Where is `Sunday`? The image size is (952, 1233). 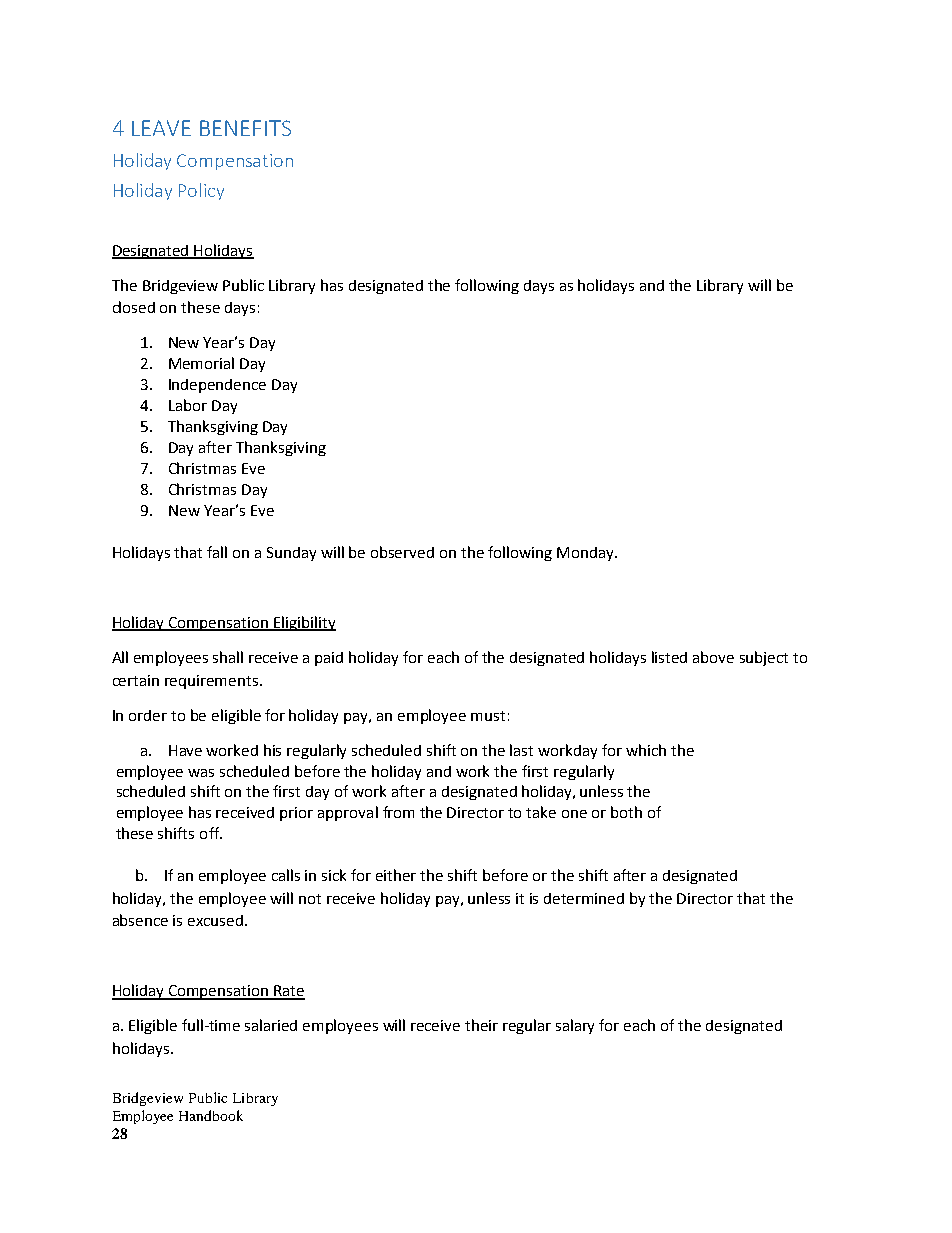 Sunday is located at coordinates (291, 554).
